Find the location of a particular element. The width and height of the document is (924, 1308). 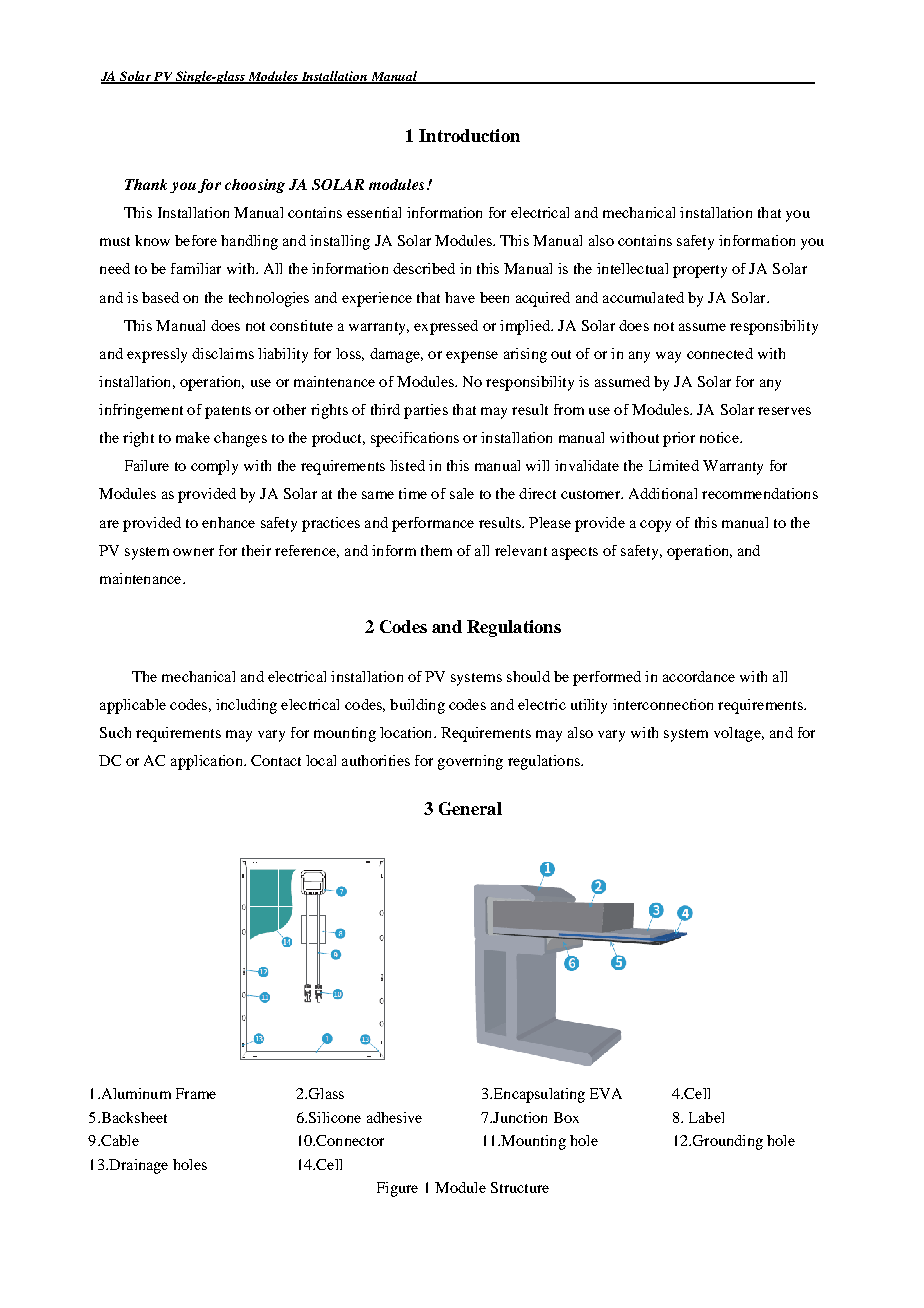

copy is located at coordinates (655, 526).
